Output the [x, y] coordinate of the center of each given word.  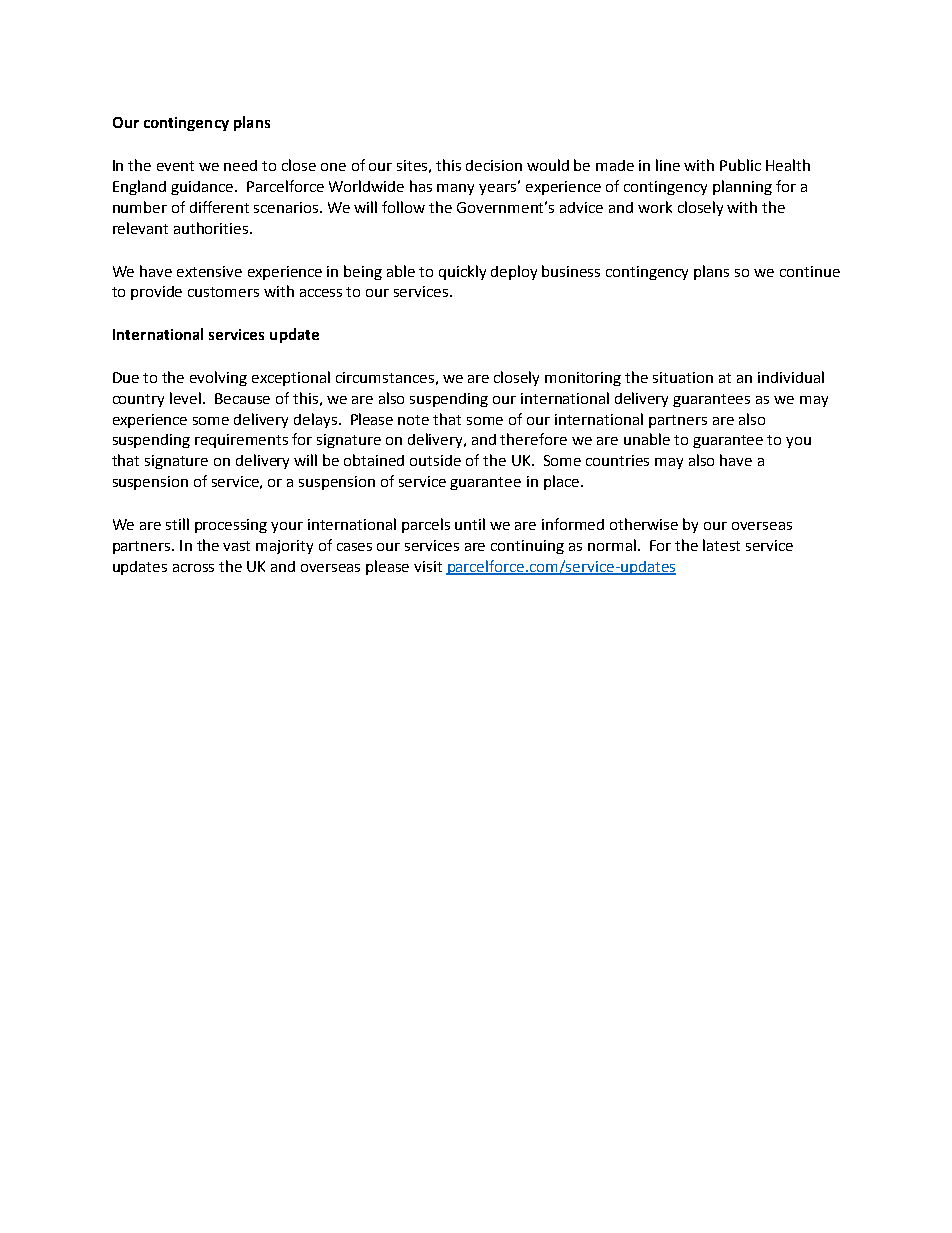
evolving [218, 378]
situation [683, 377]
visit [428, 566]
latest [721, 545]
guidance [203, 188]
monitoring [583, 379]
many [455, 189]
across [193, 568]
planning [742, 187]
